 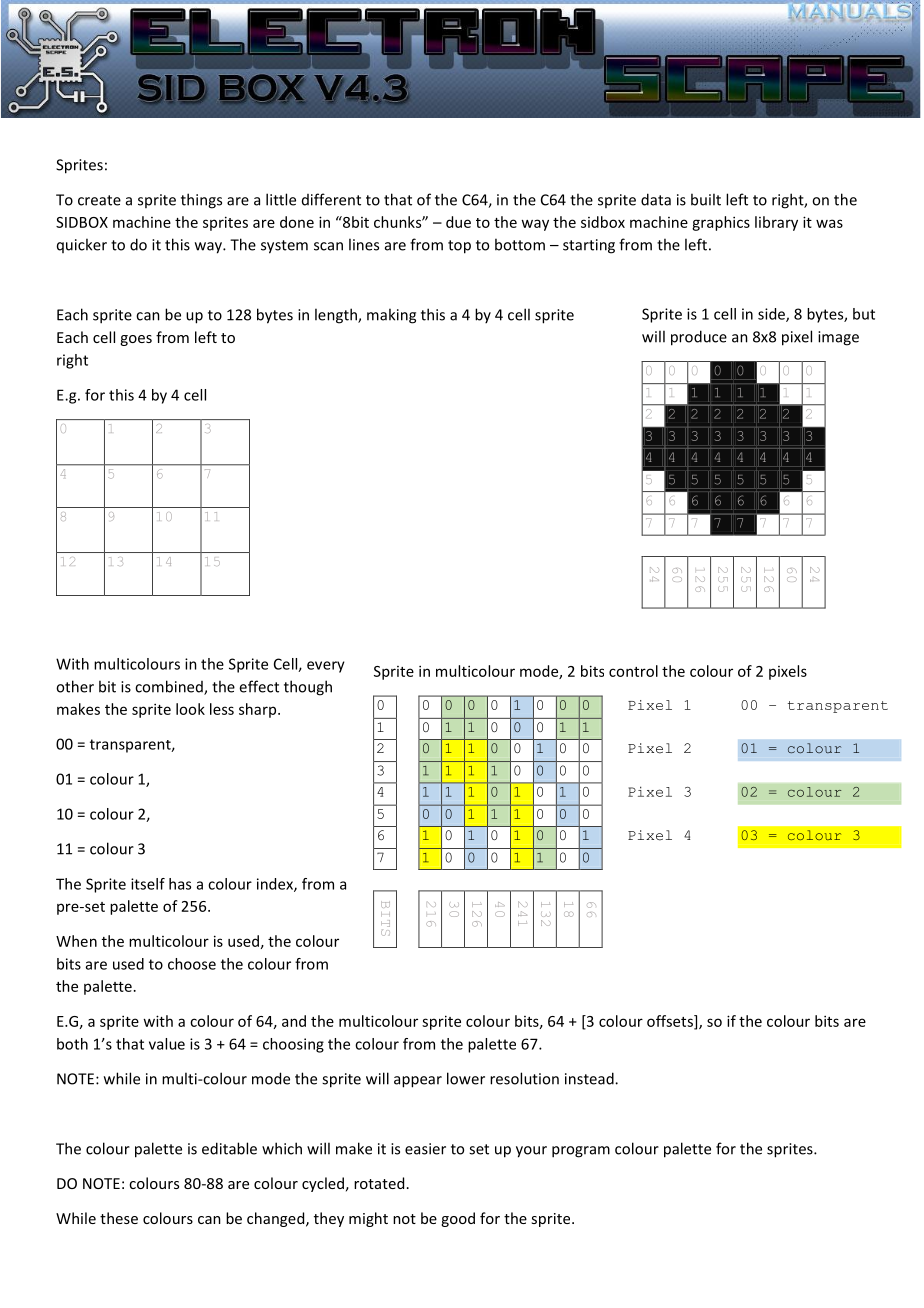 I want to click on things, so click(x=201, y=201).
